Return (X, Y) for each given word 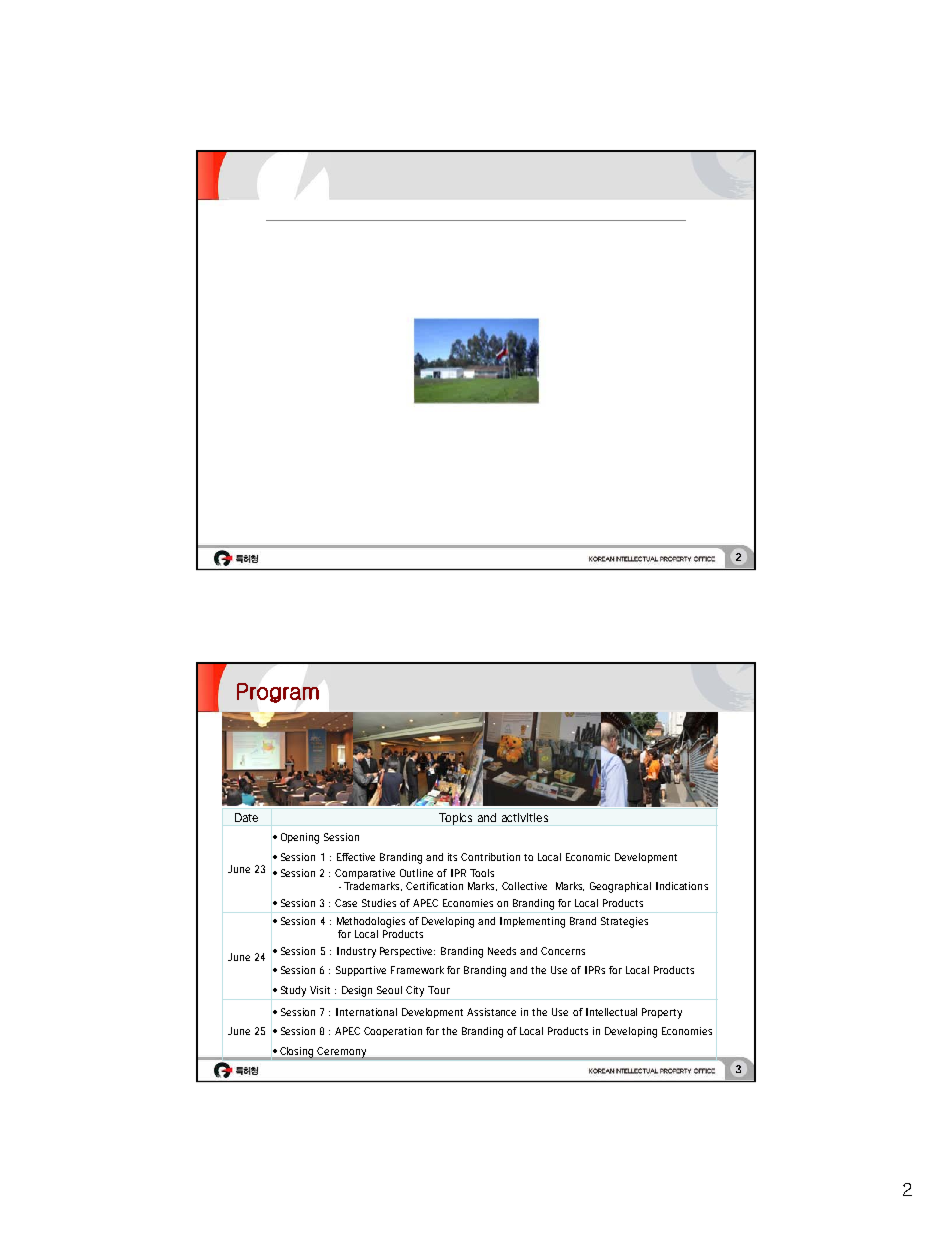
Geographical (620, 887)
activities (525, 817)
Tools (482, 873)
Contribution (490, 857)
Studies (379, 903)
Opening (300, 838)
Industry (356, 952)
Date (246, 817)
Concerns (563, 951)
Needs (502, 951)
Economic (588, 857)
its (452, 857)
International (366, 1012)
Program (278, 693)
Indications (682, 886)
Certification (434, 886)
